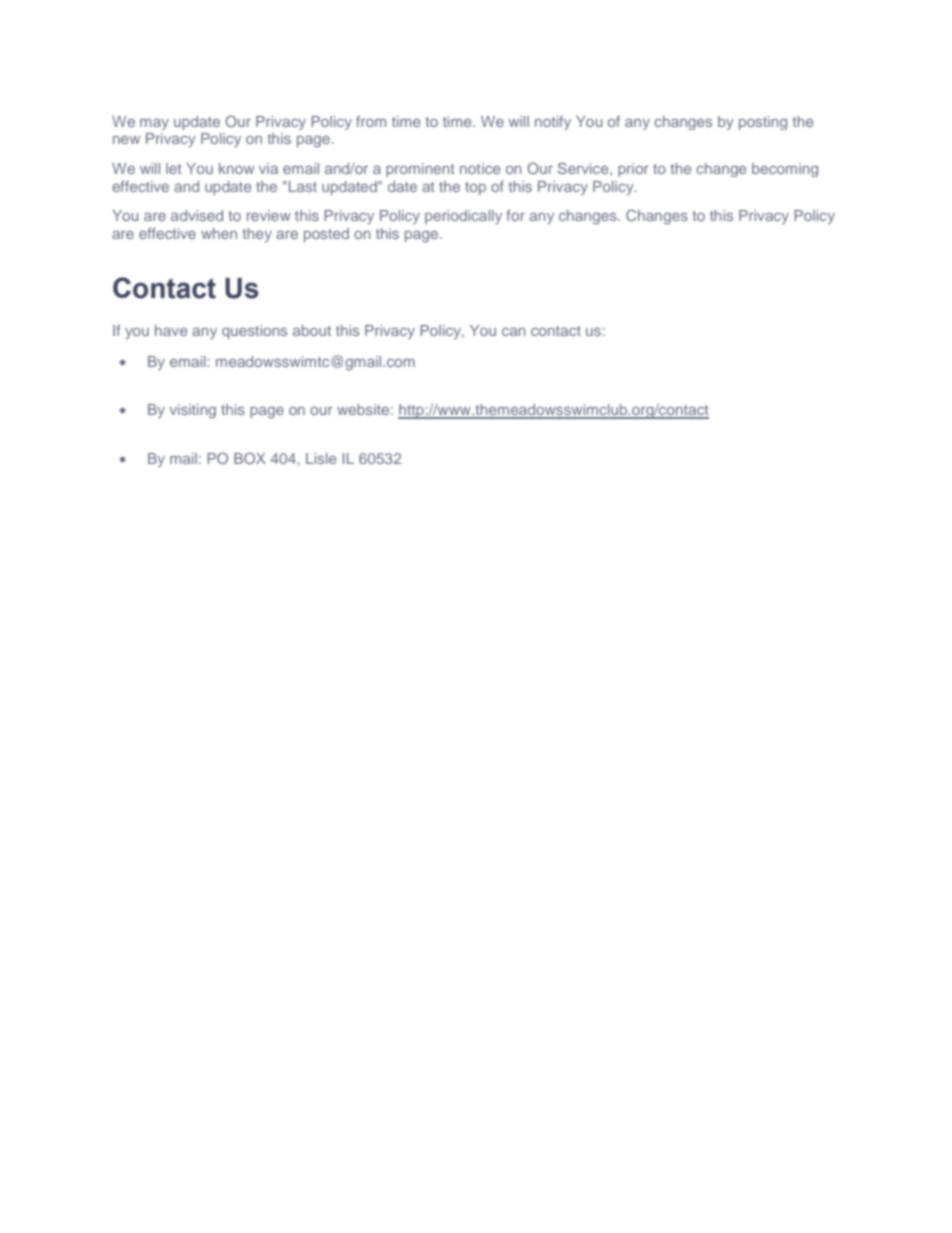 The height and width of the page is (1233, 952). I want to click on posting, so click(763, 123).
